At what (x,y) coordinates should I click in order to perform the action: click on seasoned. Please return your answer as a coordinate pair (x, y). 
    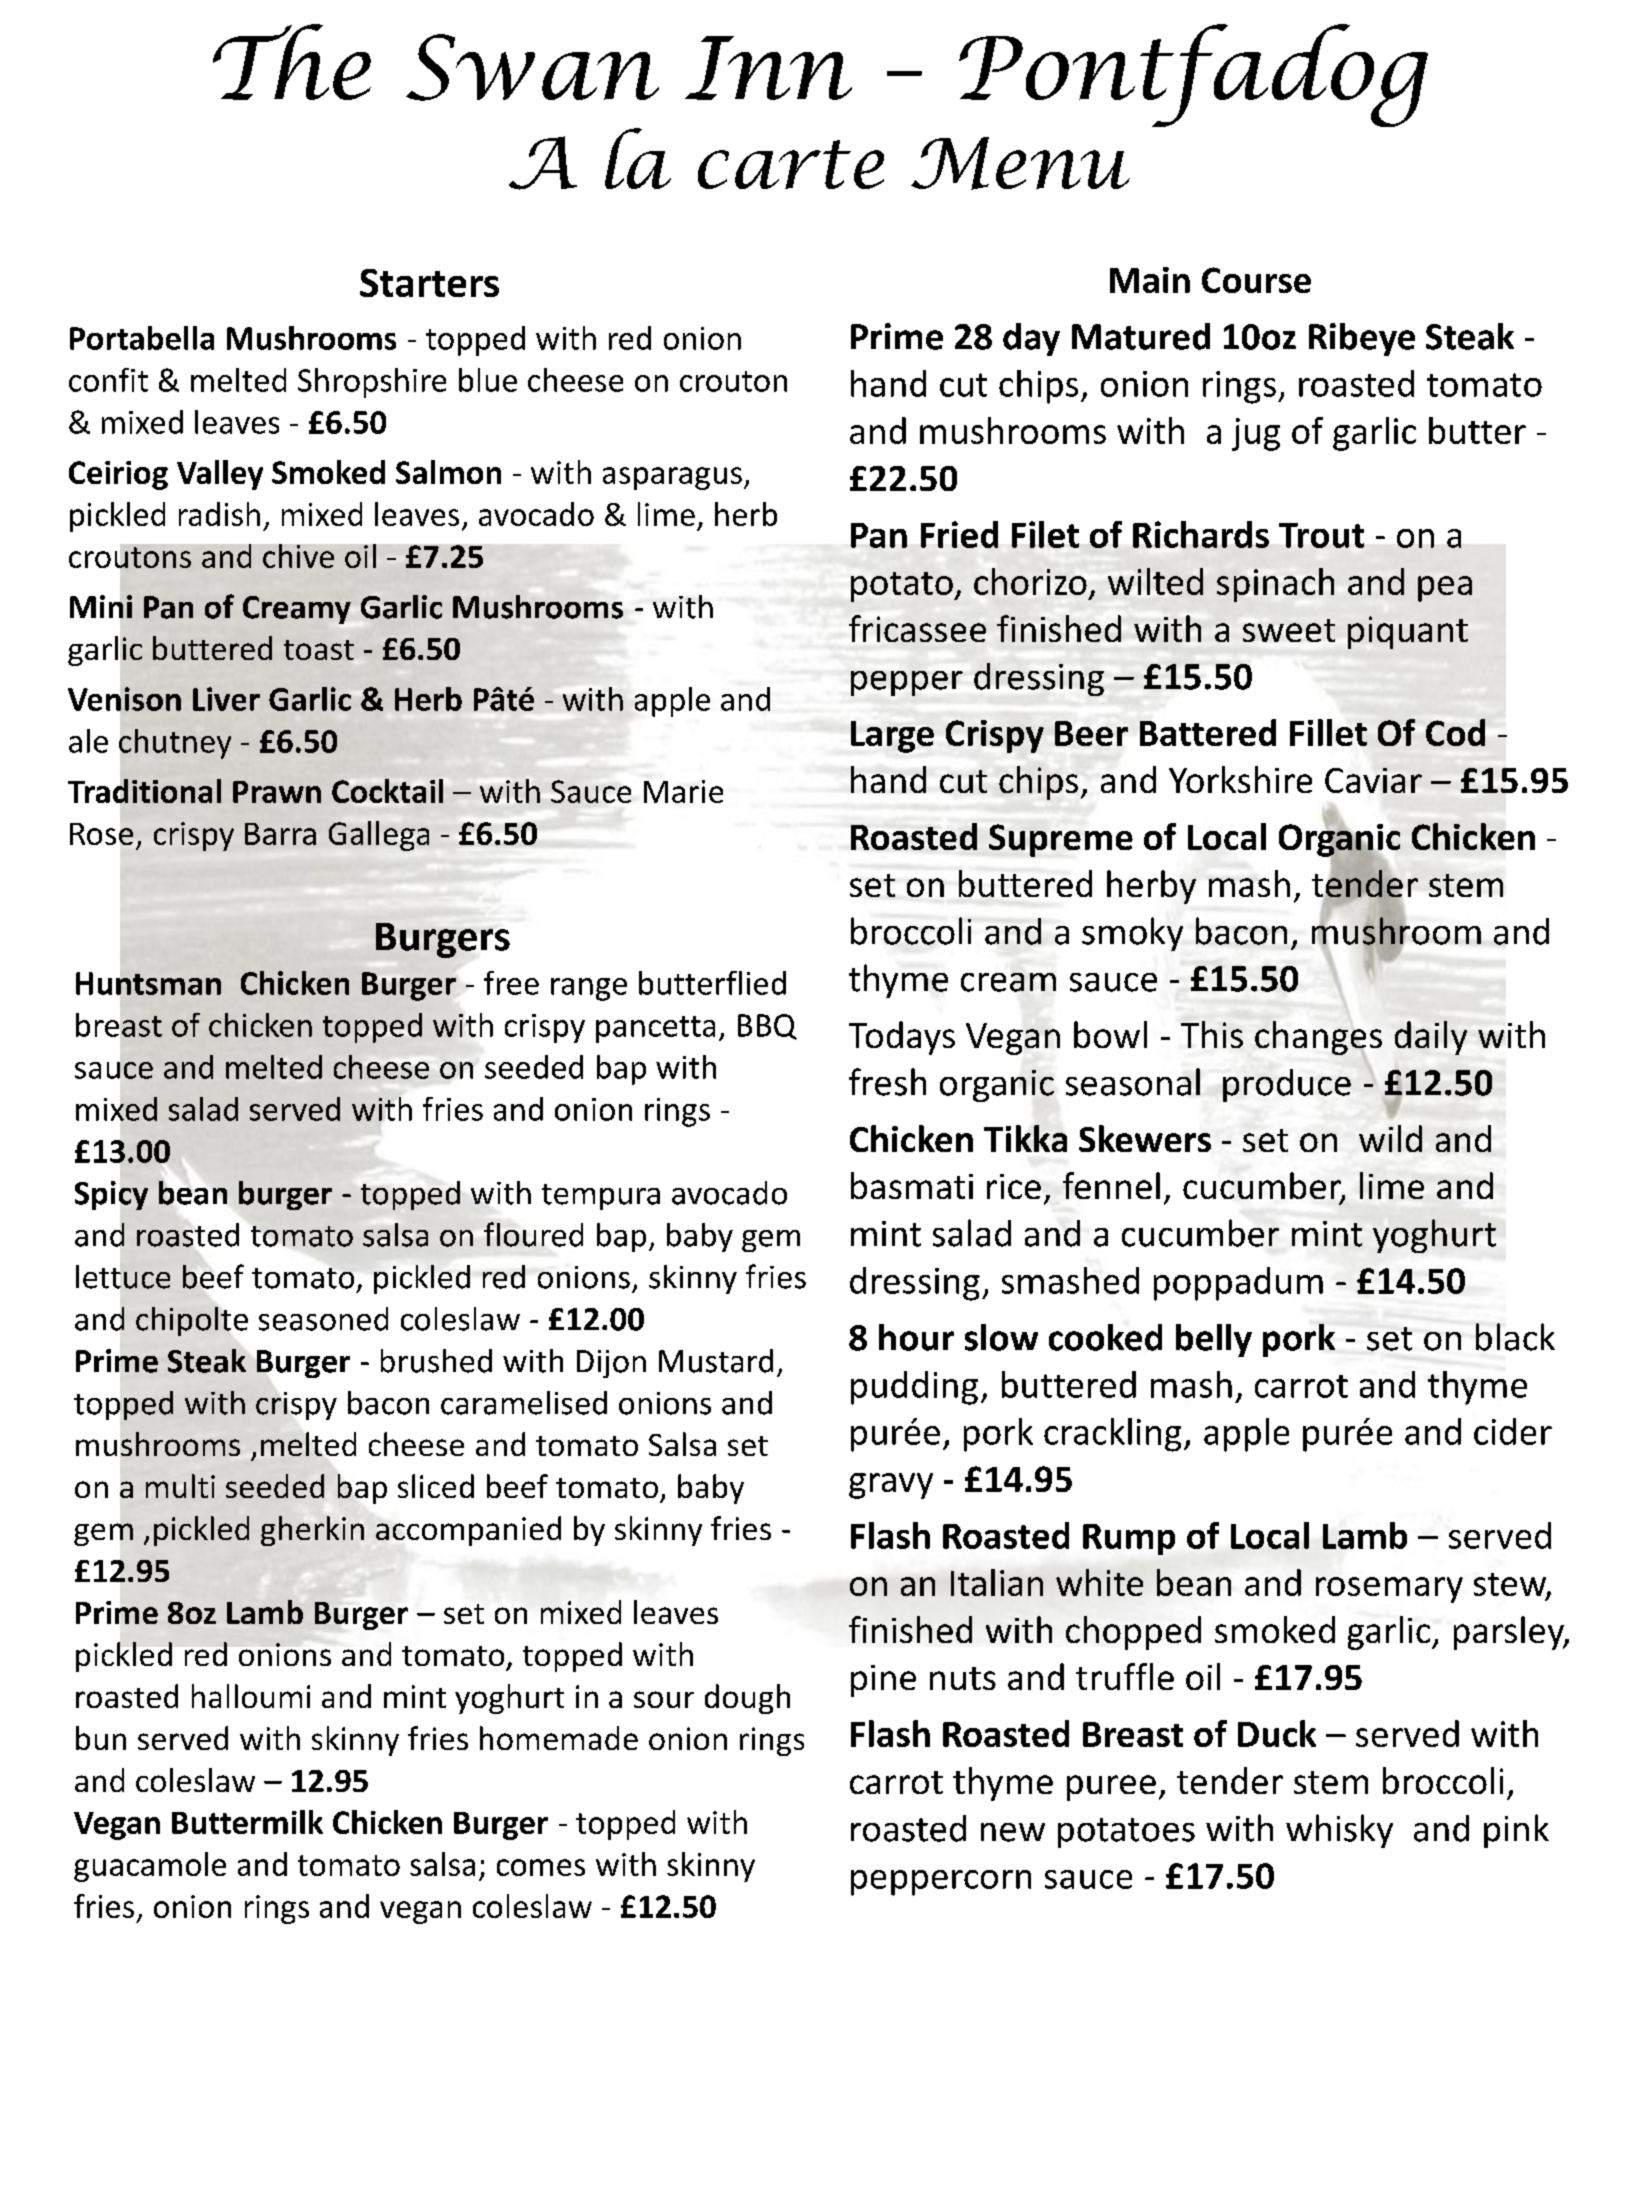
    Looking at the image, I should click on (323, 1319).
